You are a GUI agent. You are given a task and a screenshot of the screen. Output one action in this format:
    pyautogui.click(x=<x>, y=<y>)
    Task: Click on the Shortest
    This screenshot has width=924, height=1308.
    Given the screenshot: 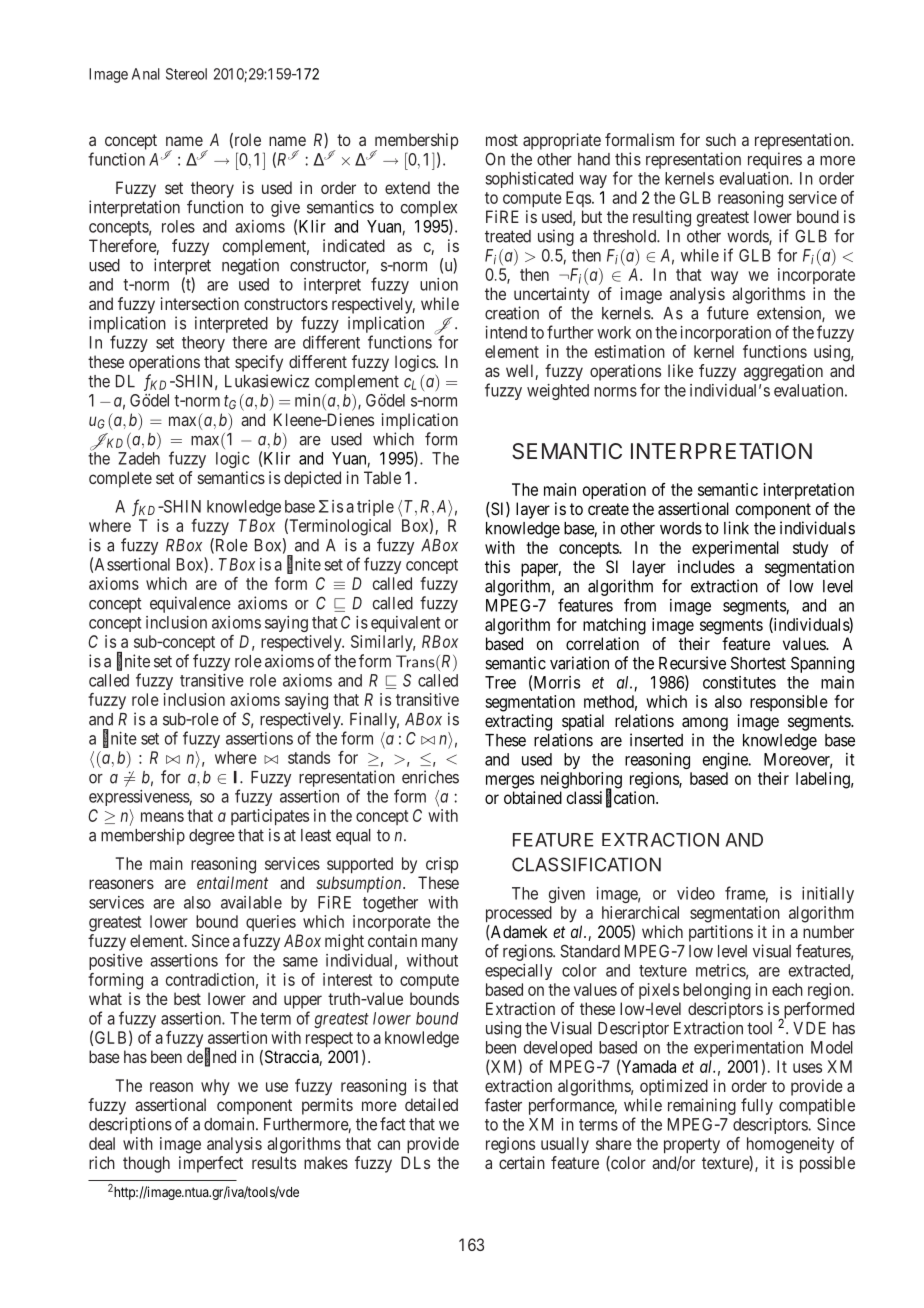 What is the action you would take?
    pyautogui.click(x=758, y=663)
